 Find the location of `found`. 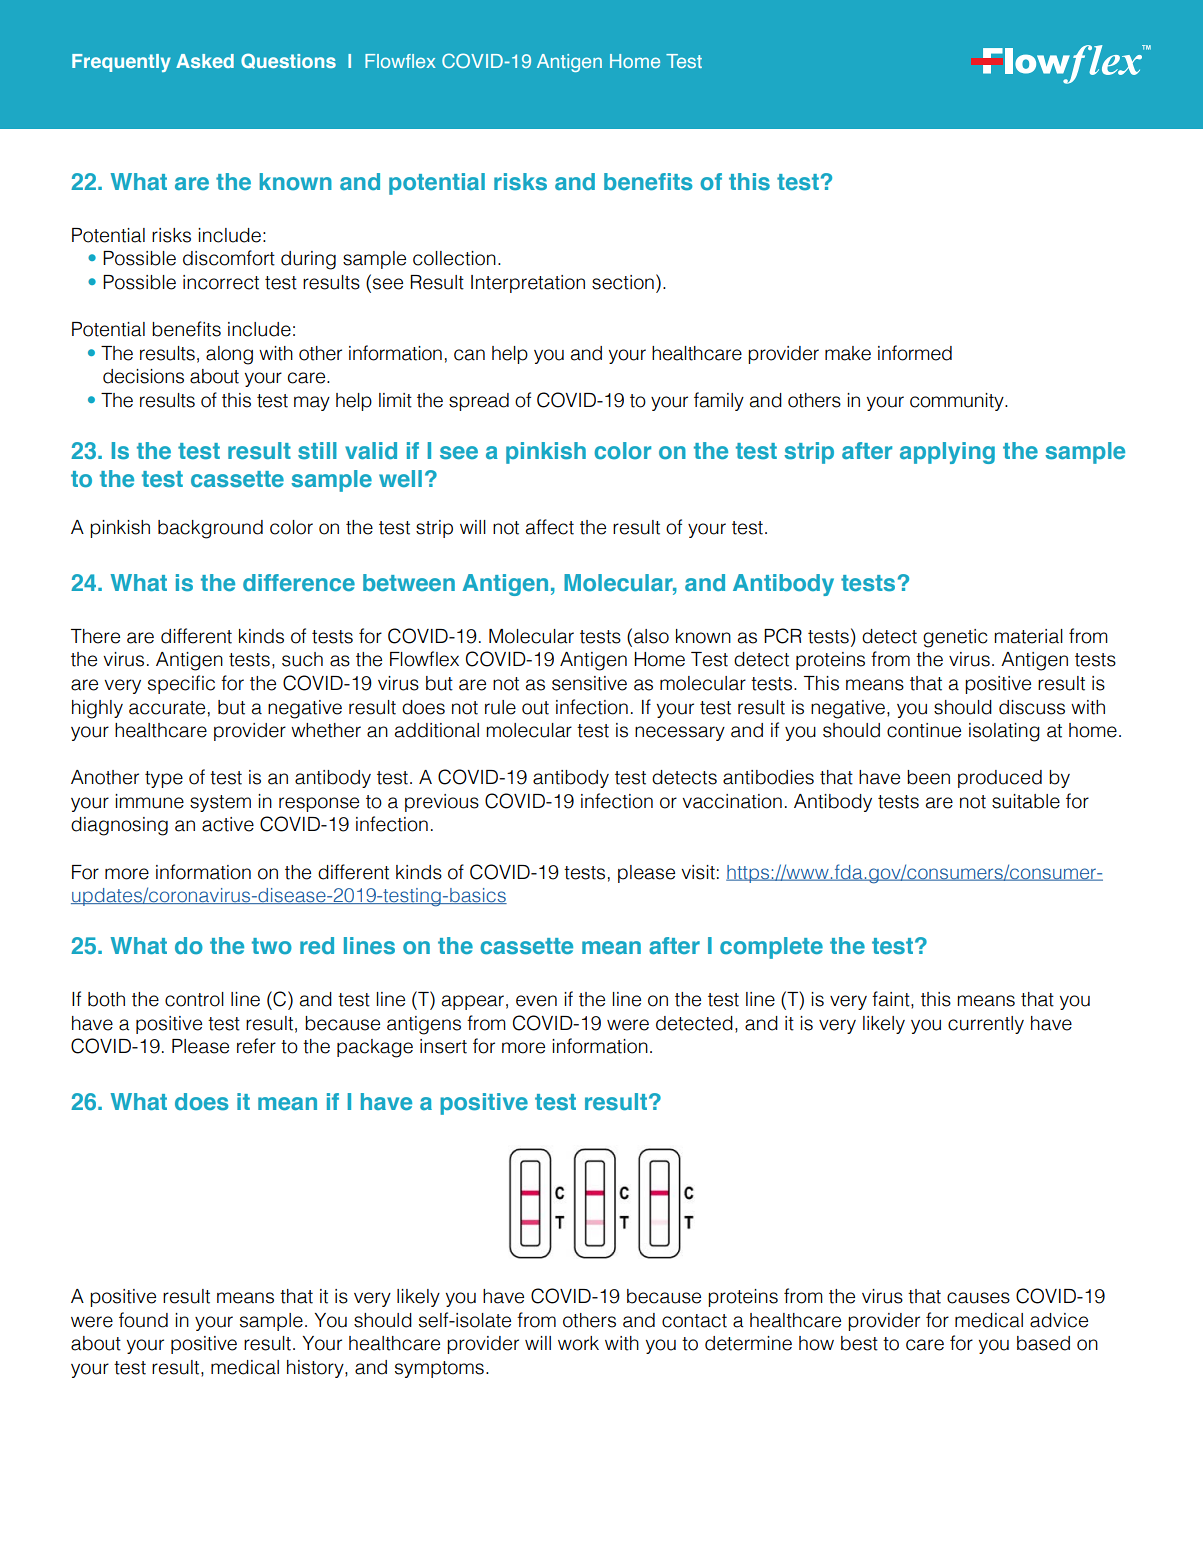

found is located at coordinates (143, 1320).
